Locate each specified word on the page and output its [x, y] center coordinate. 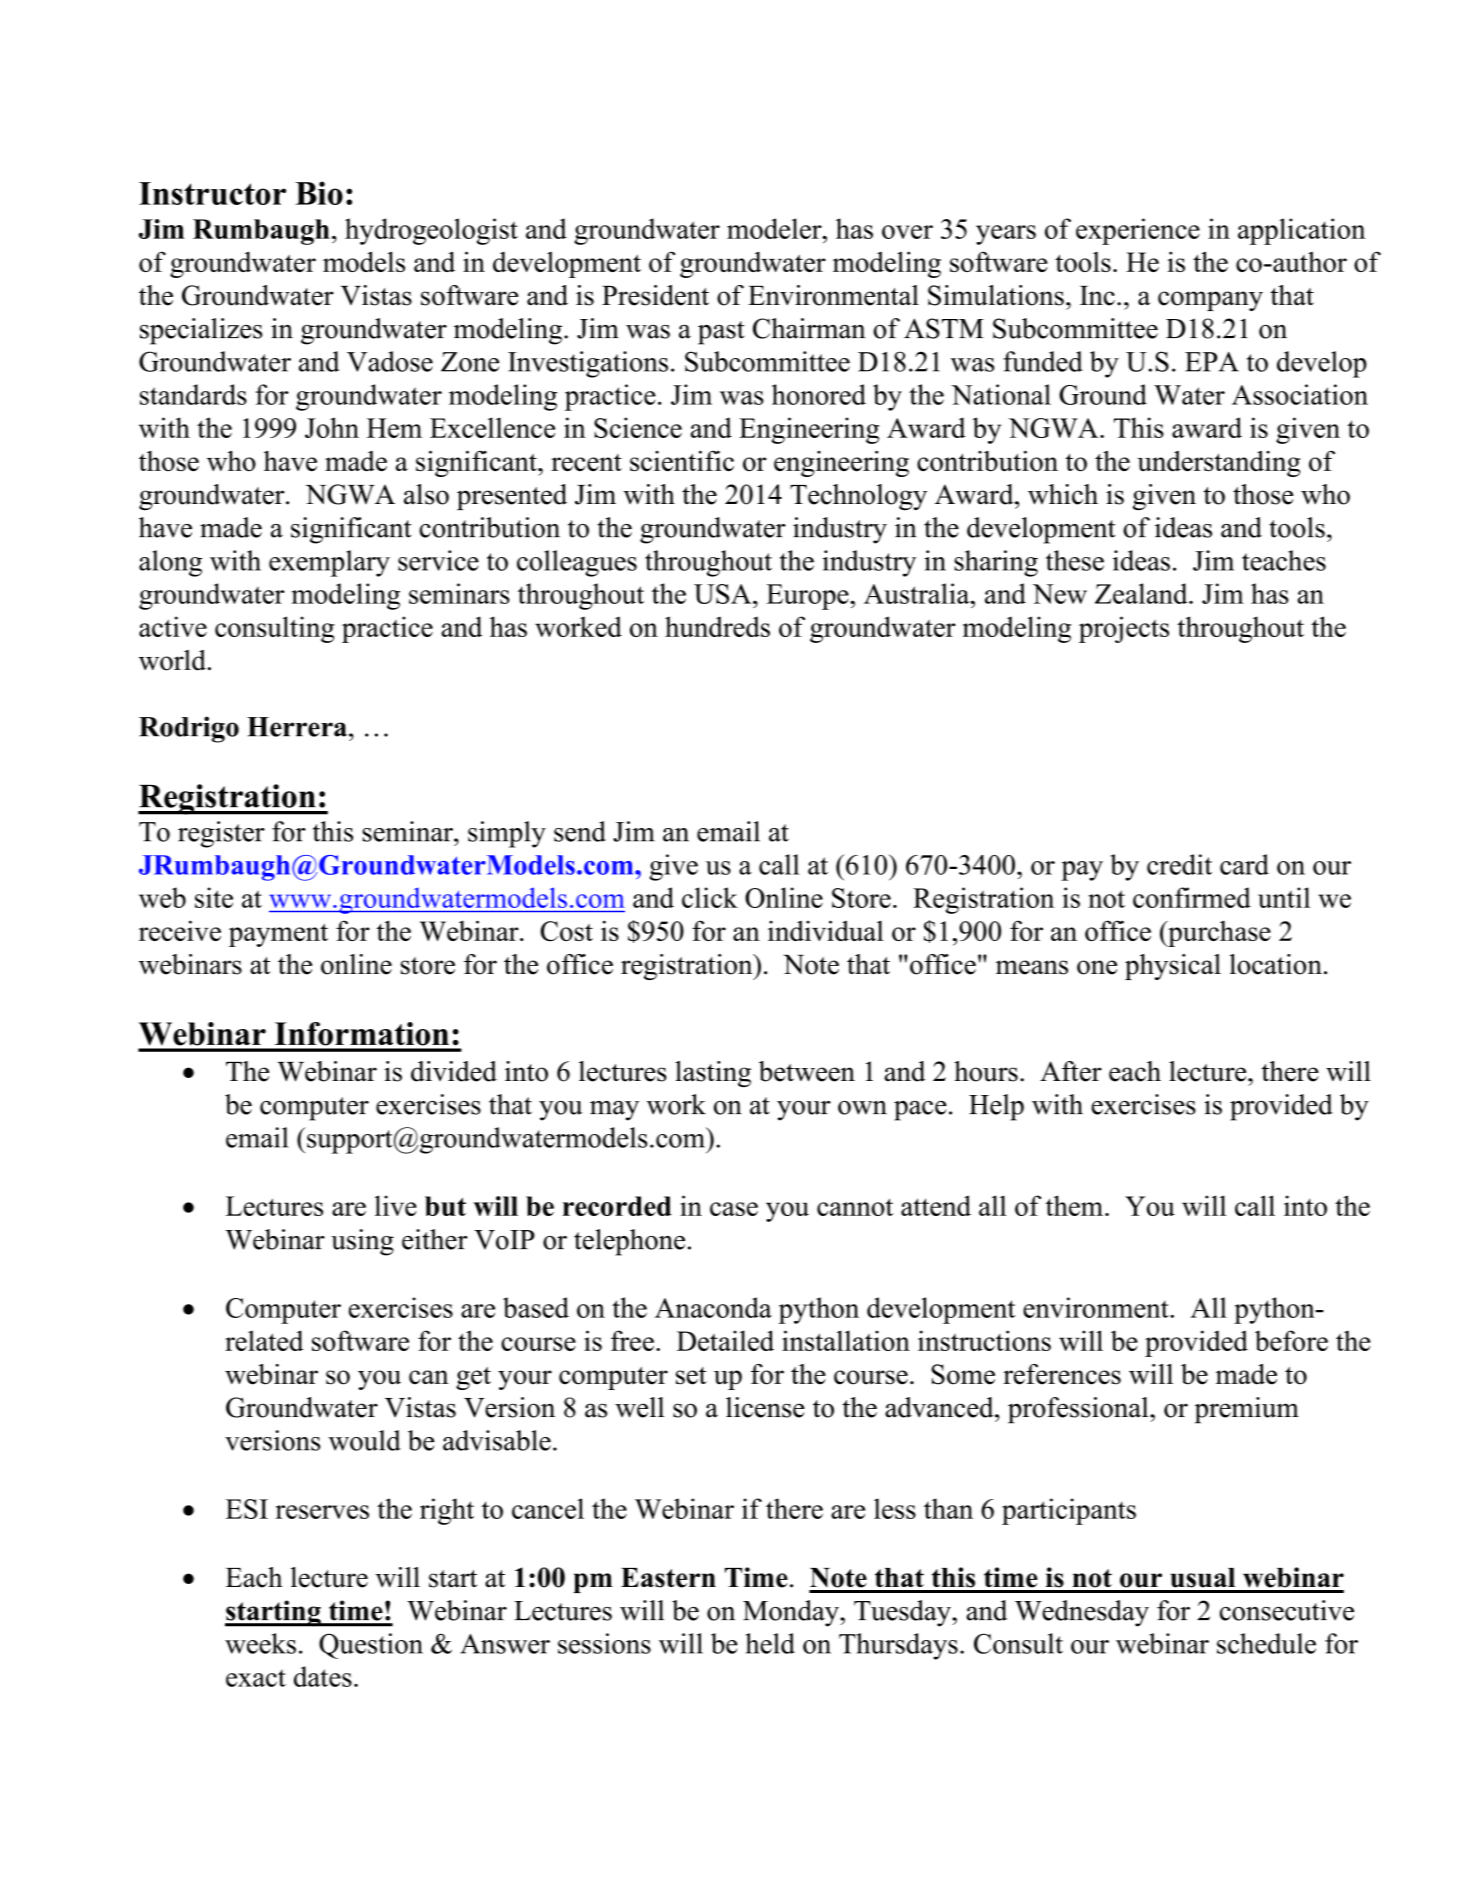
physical [1173, 967]
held [770, 1643]
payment [278, 935]
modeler [775, 228]
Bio [319, 193]
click [710, 897]
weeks [260, 1643]
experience [1138, 231]
